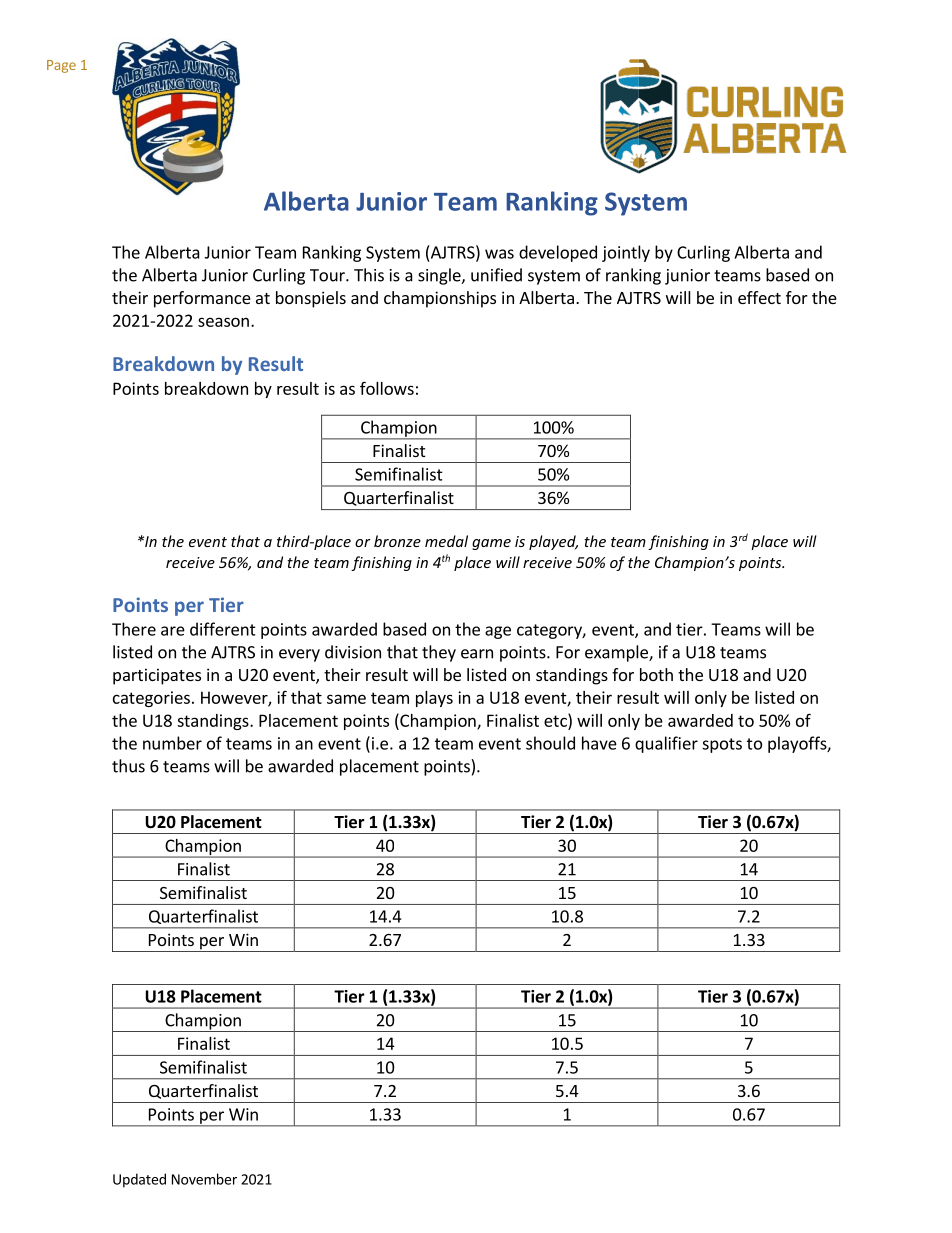 Image resolution: width=952 pixels, height=1233 pixels. I want to click on follows, so click(387, 388).
